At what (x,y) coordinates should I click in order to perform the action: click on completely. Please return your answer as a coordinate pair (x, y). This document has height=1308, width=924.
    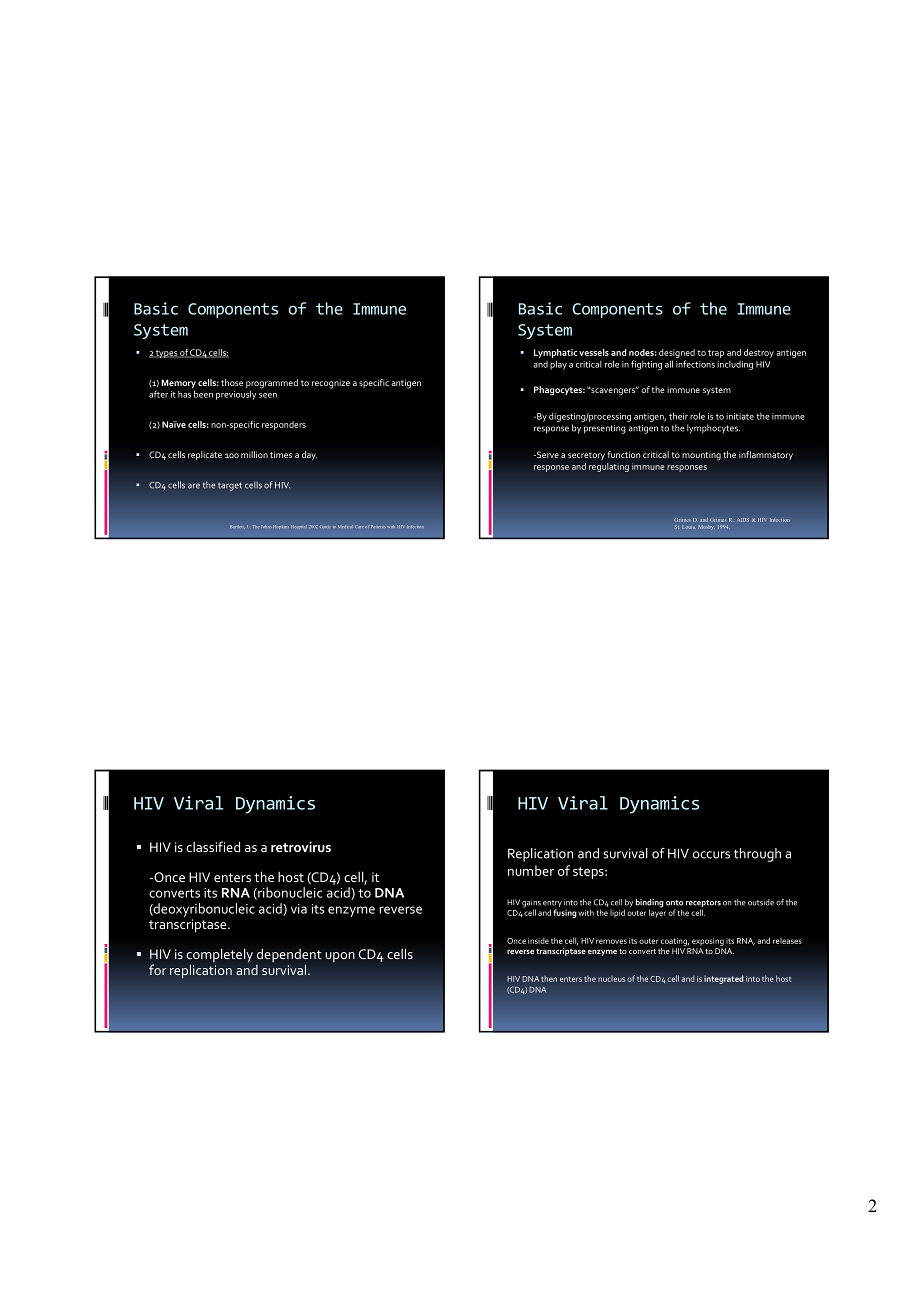
    Looking at the image, I should click on (219, 956).
